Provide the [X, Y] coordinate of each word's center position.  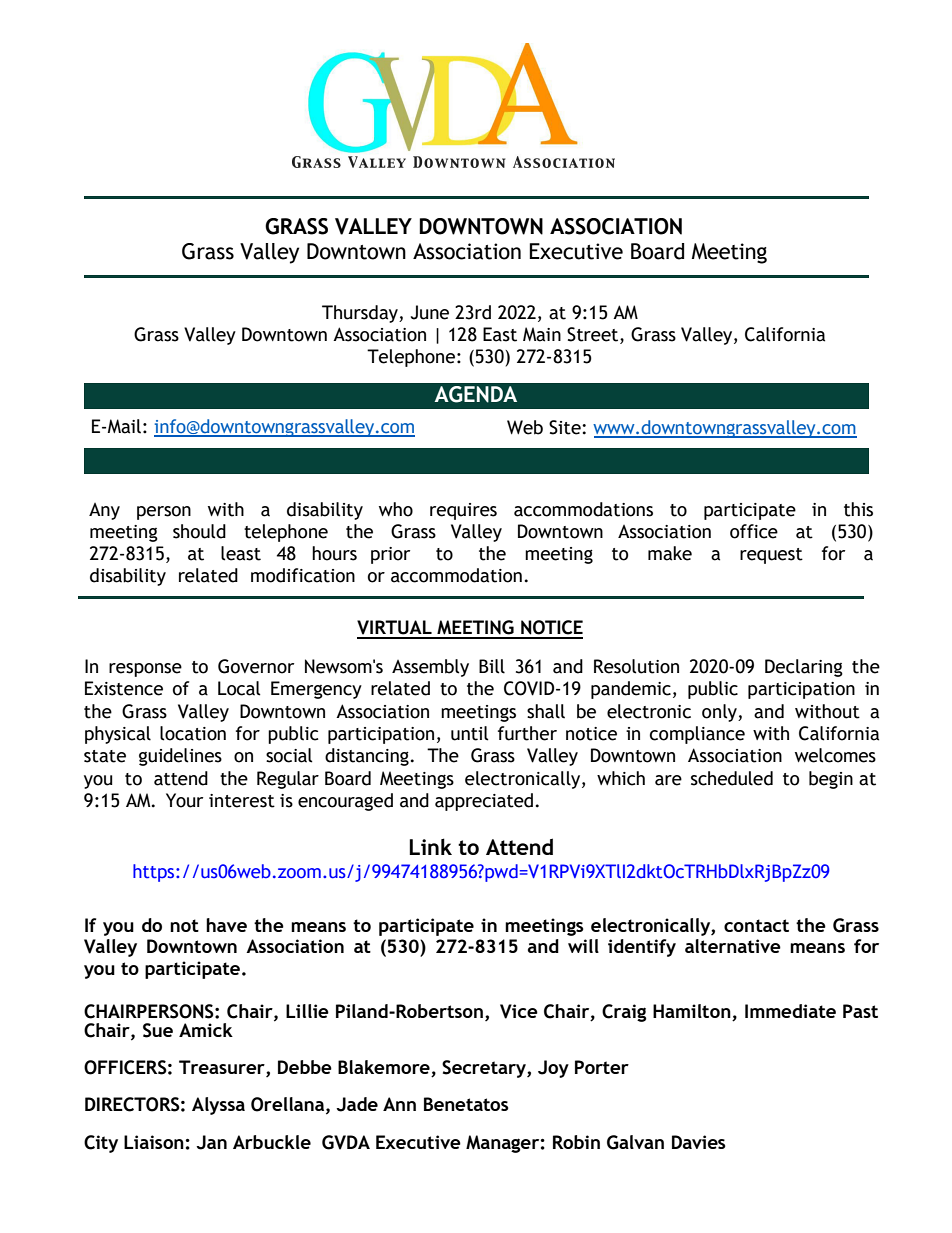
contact [756, 925]
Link [430, 846]
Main [542, 334]
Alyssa [218, 1106]
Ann [399, 1104]
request [771, 556]
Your [184, 800]
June [430, 312]
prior [390, 555]
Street [594, 335]
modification [303, 575]
